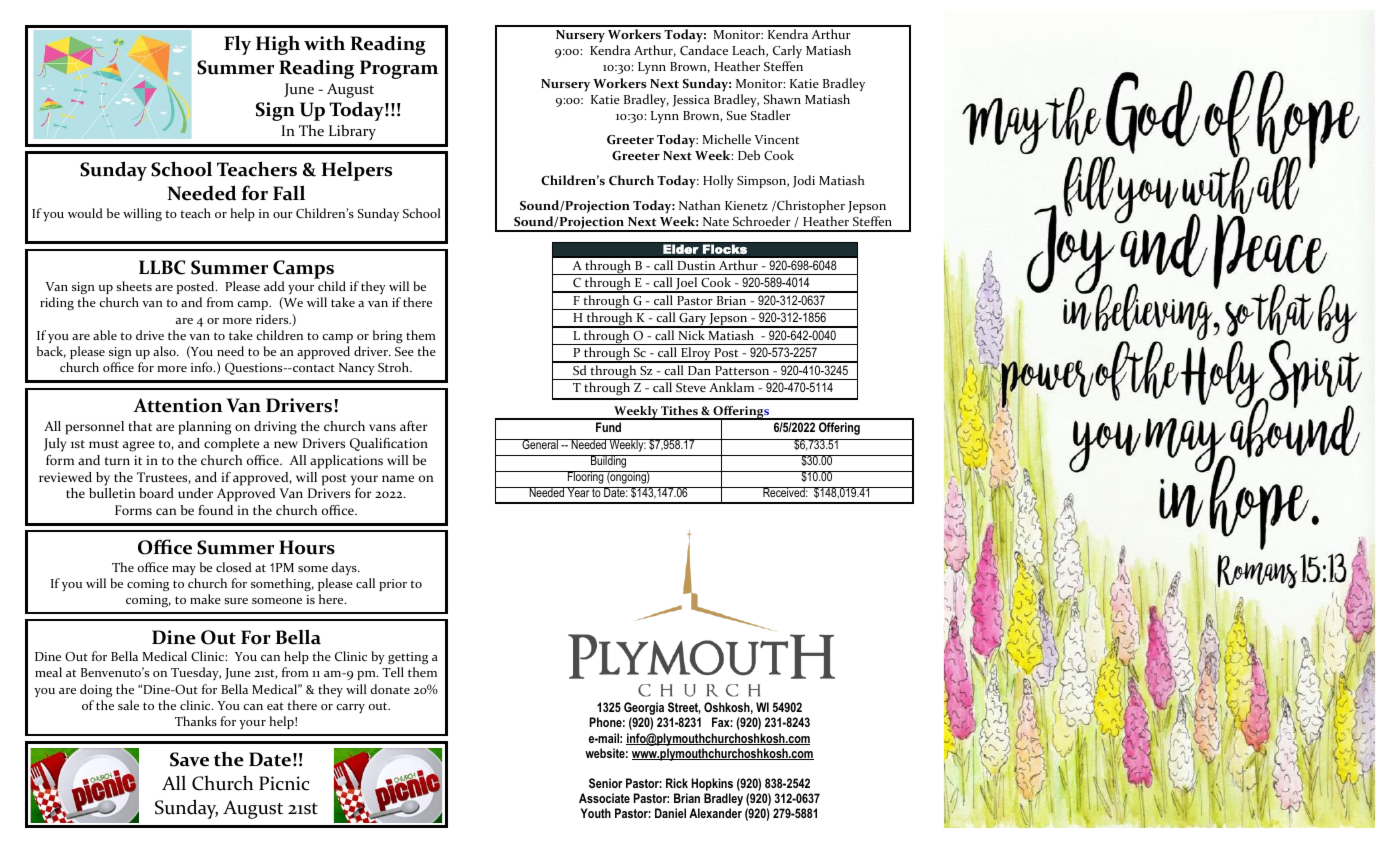 The image size is (1400, 850). Describe the element at coordinates (413, 426) in the screenshot. I see `after` at that location.
